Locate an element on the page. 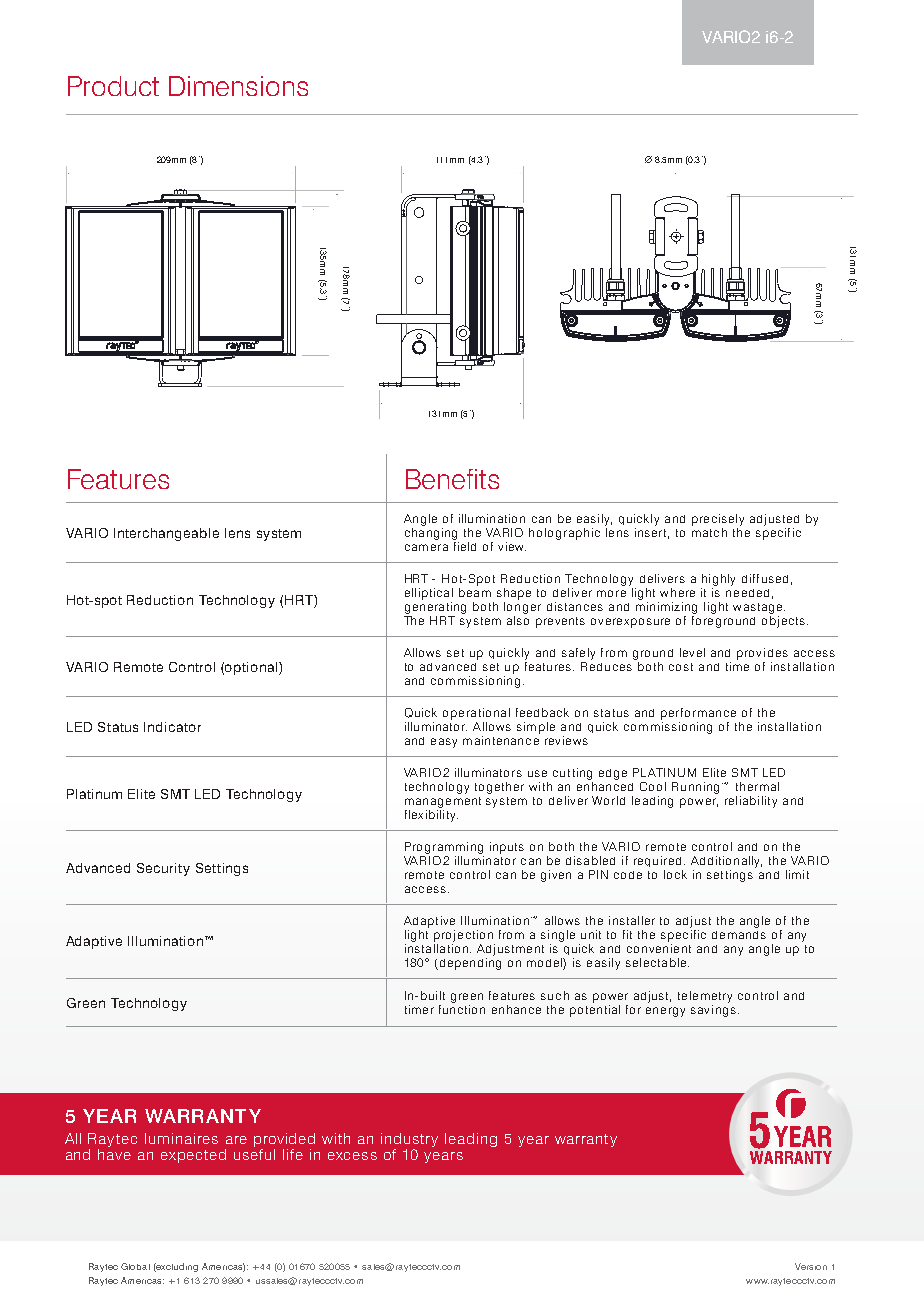  Global is located at coordinates (135, 1266).
